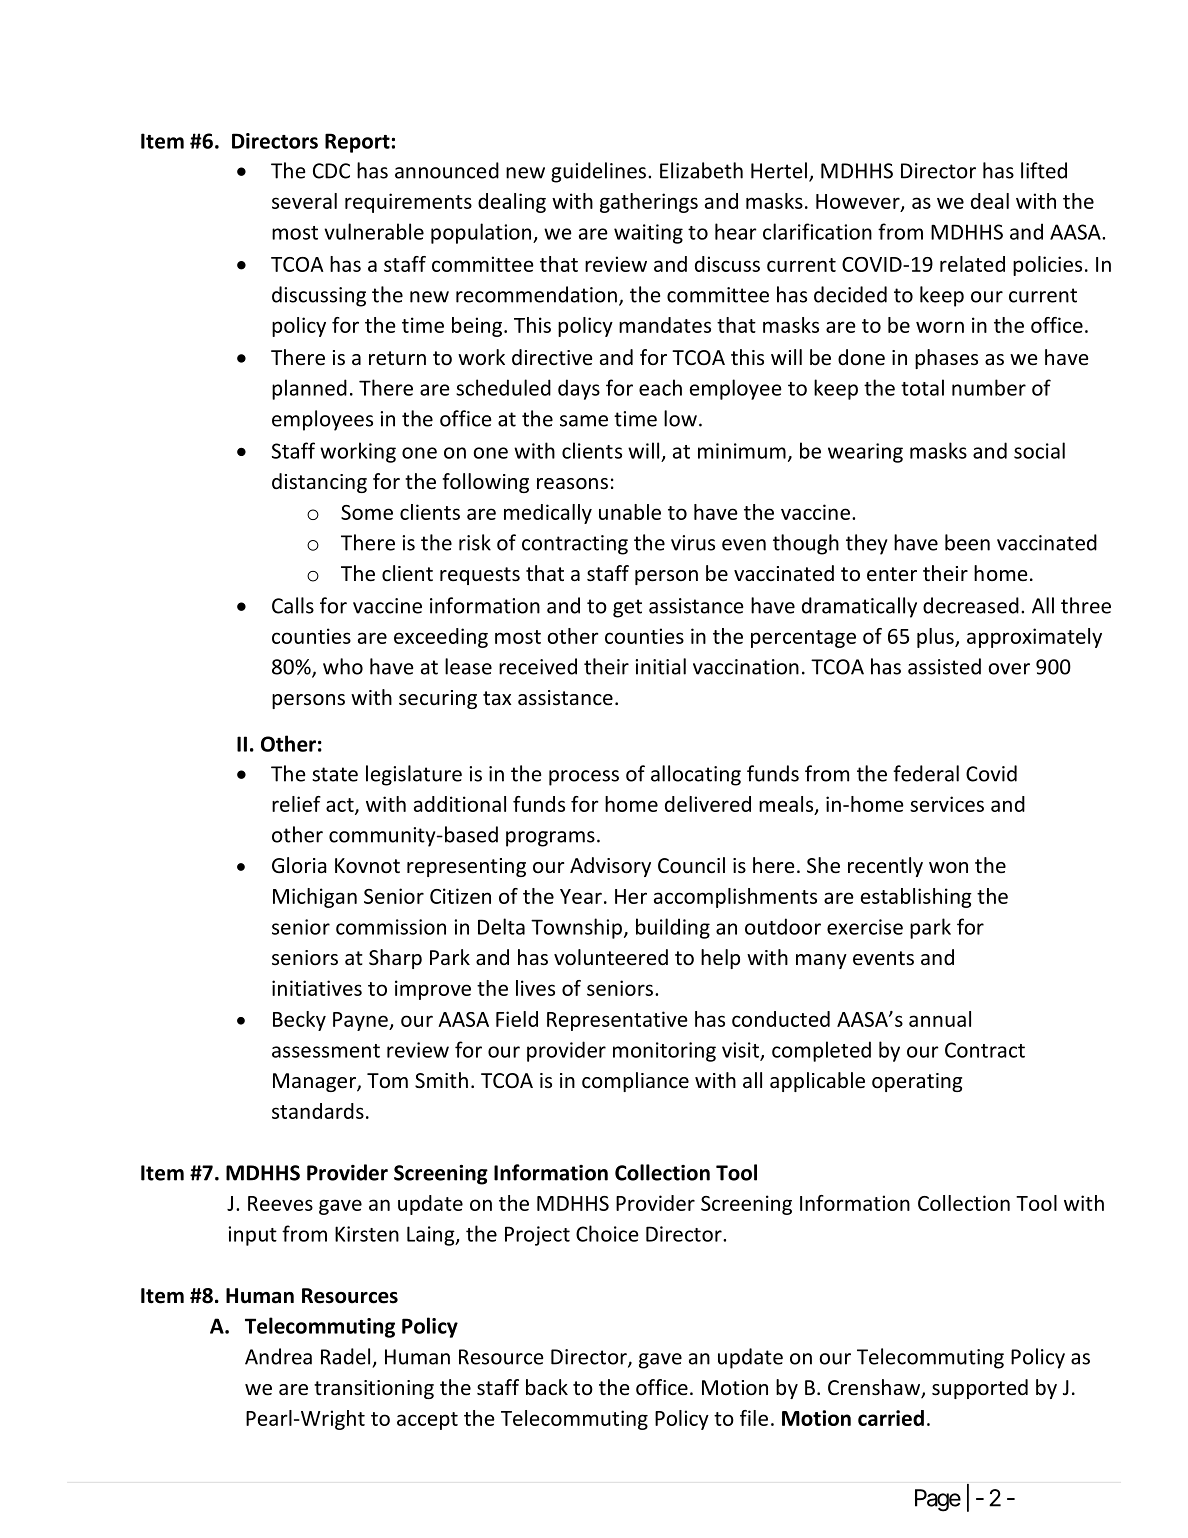 The width and height of the page is (1188, 1538). Describe the element at coordinates (627, 608) in the page. I see `get` at that location.
